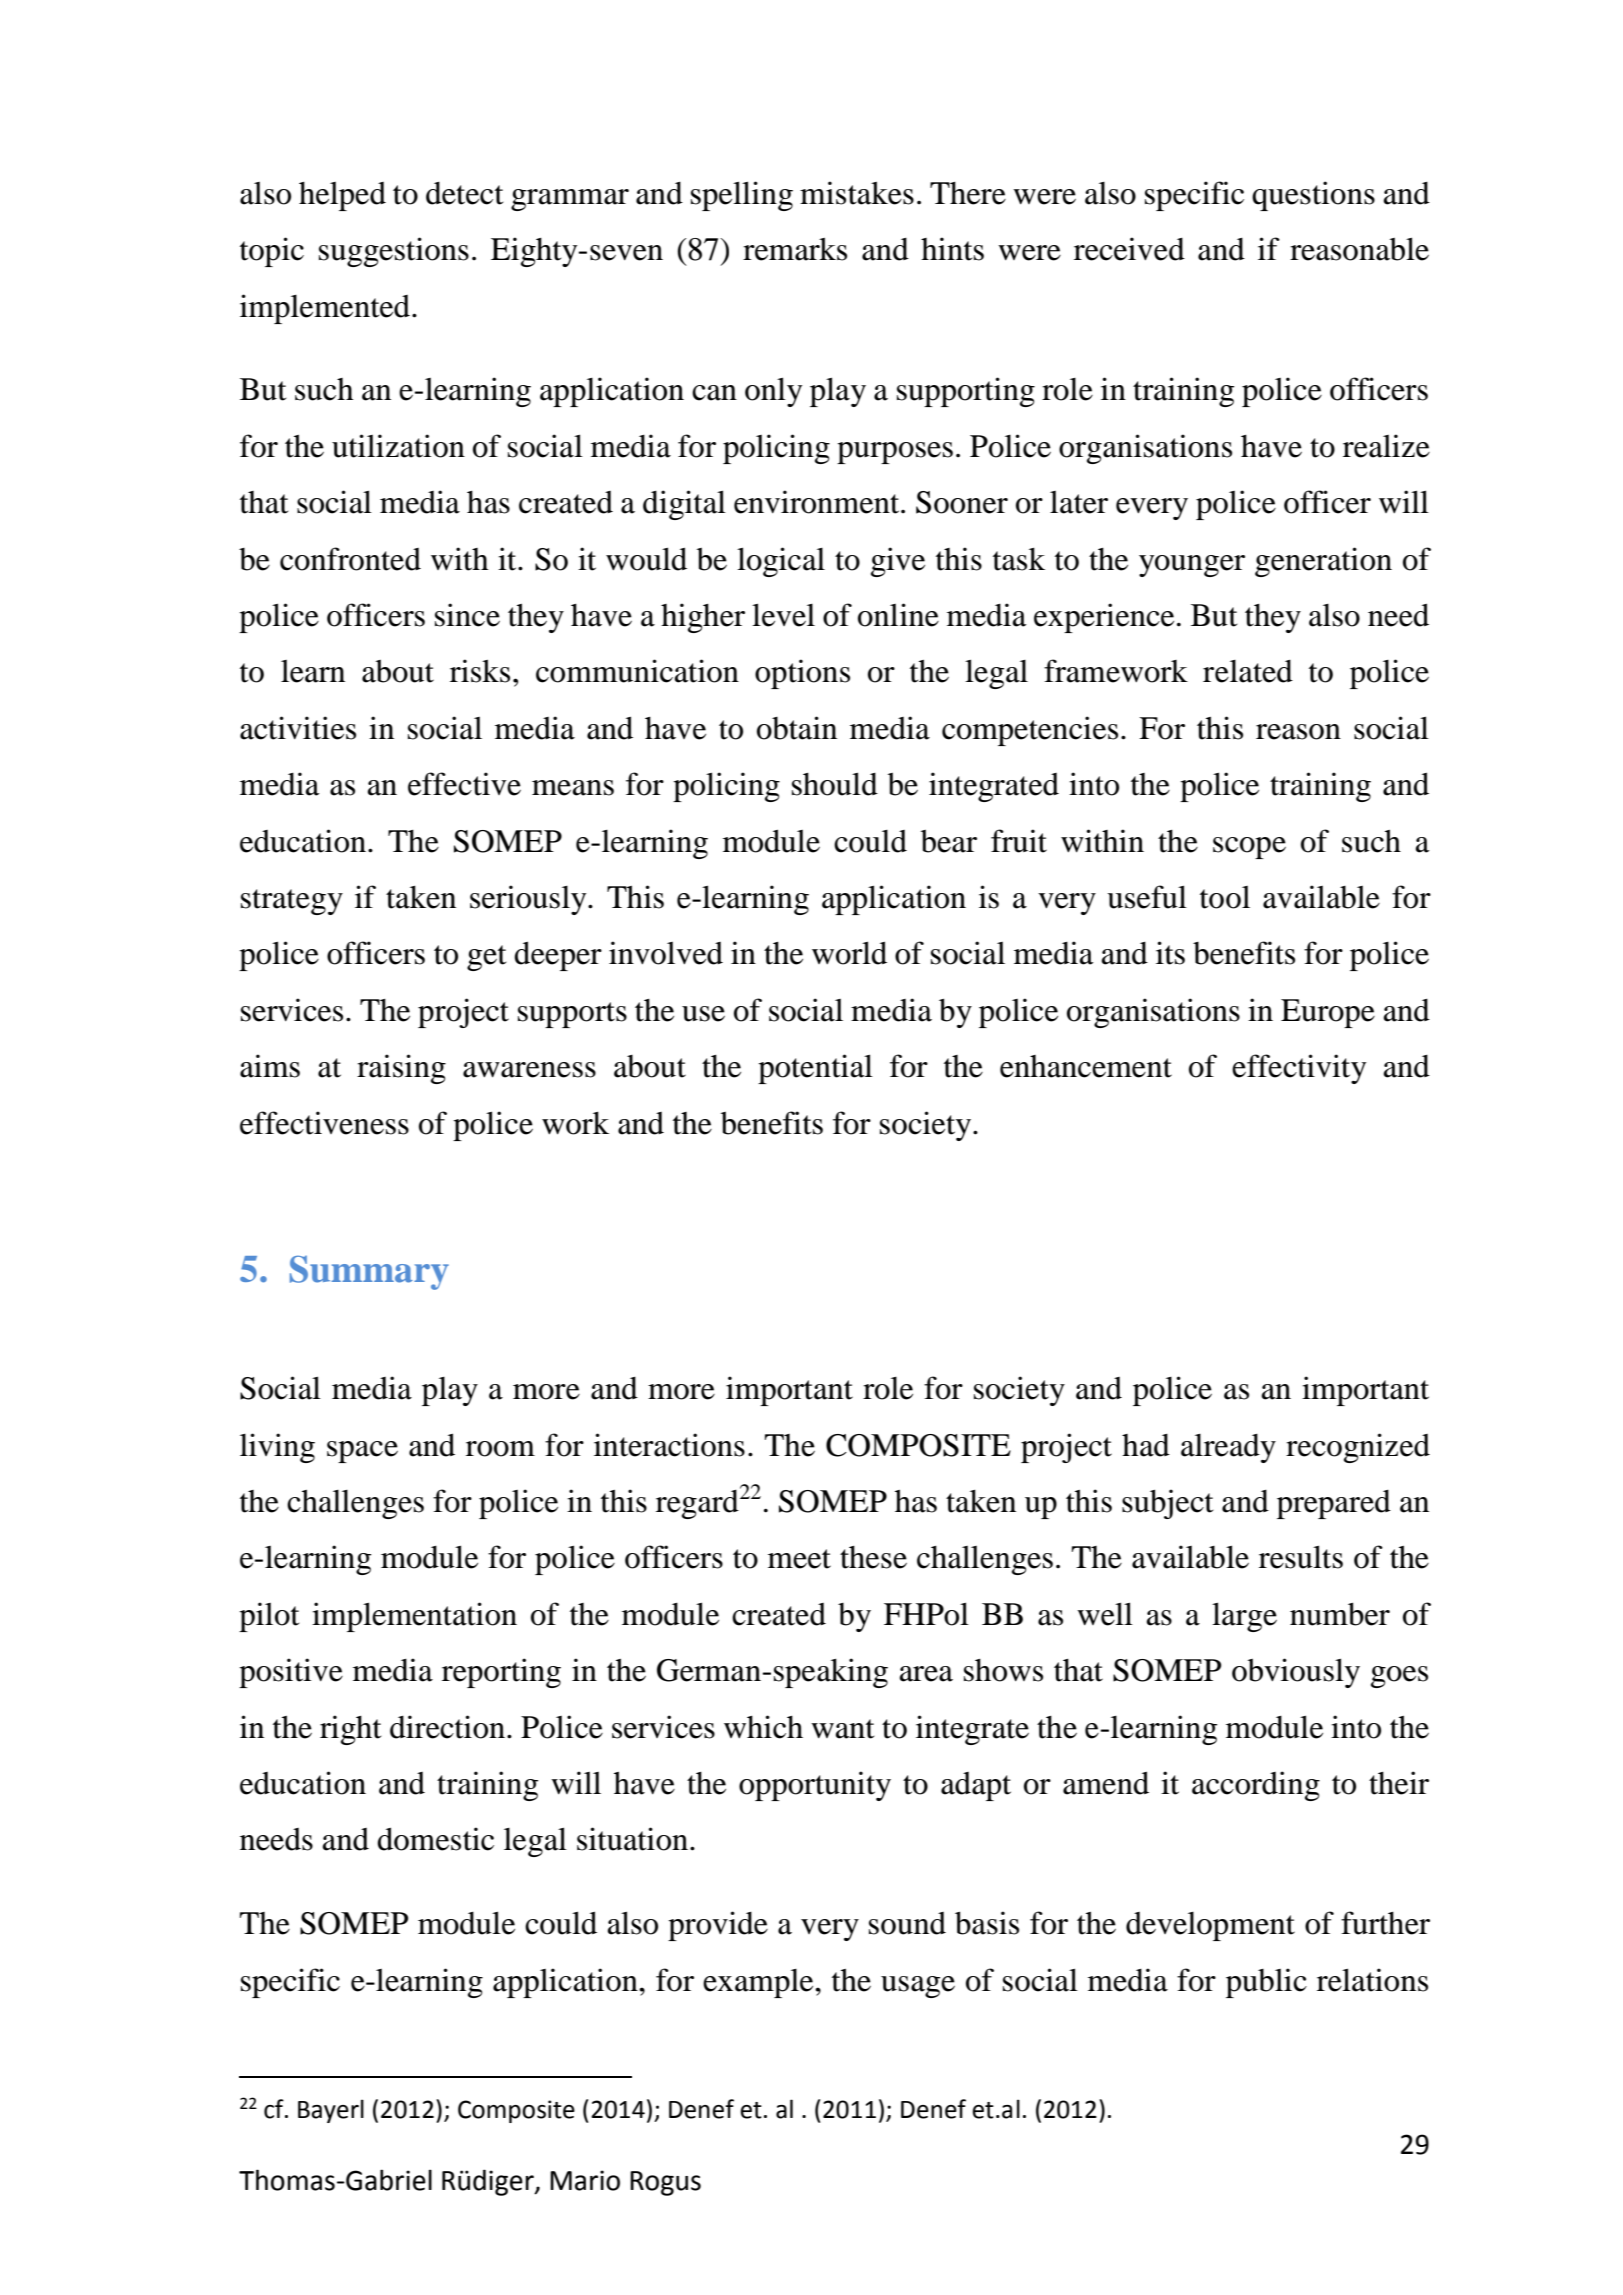  I want to click on example, so click(759, 1983).
